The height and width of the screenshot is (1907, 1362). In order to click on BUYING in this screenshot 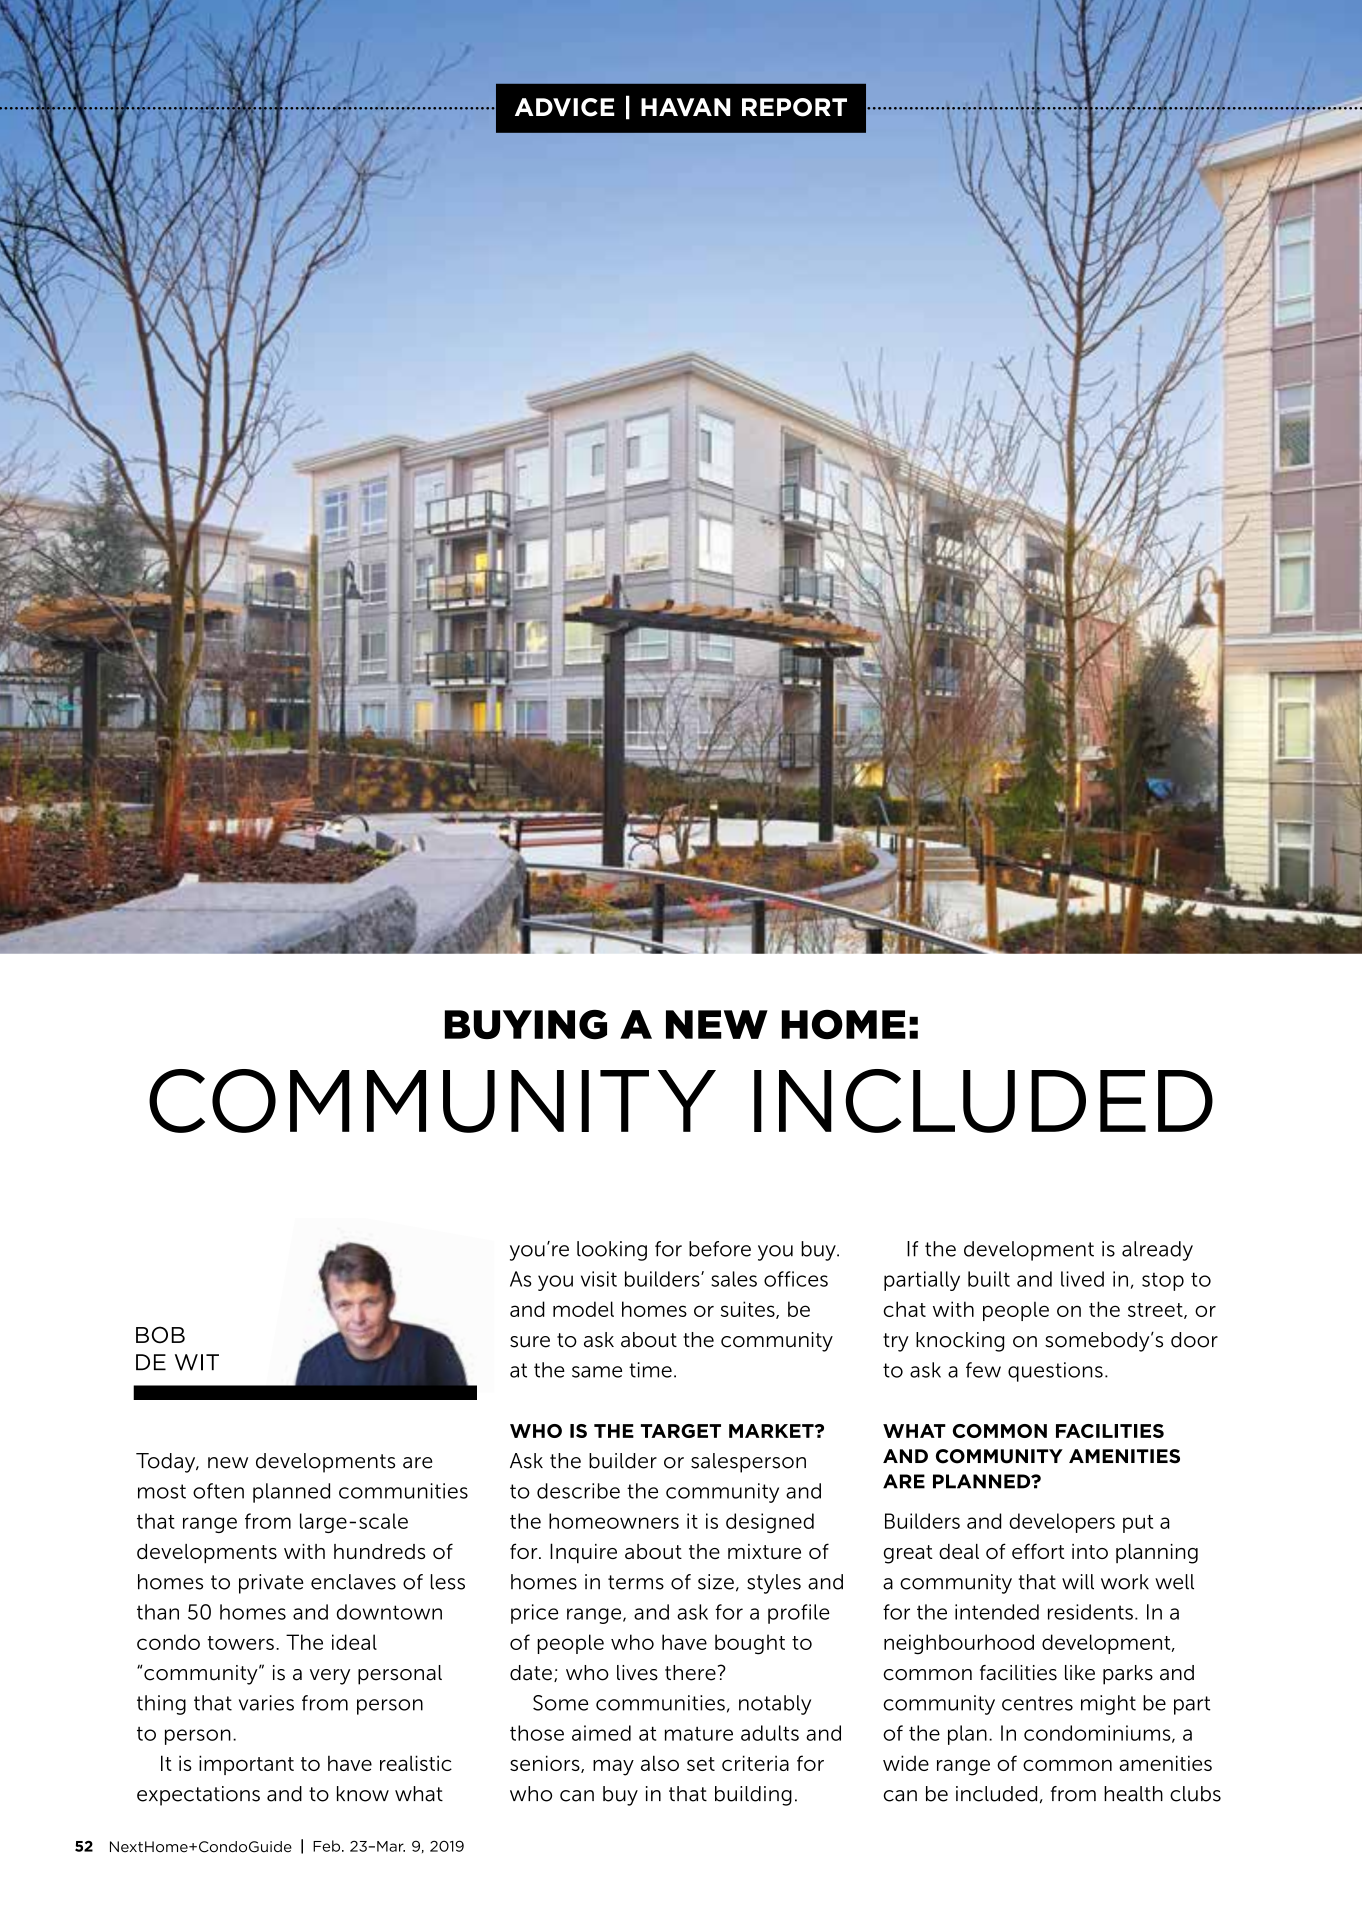, I will do `click(526, 1025)`.
